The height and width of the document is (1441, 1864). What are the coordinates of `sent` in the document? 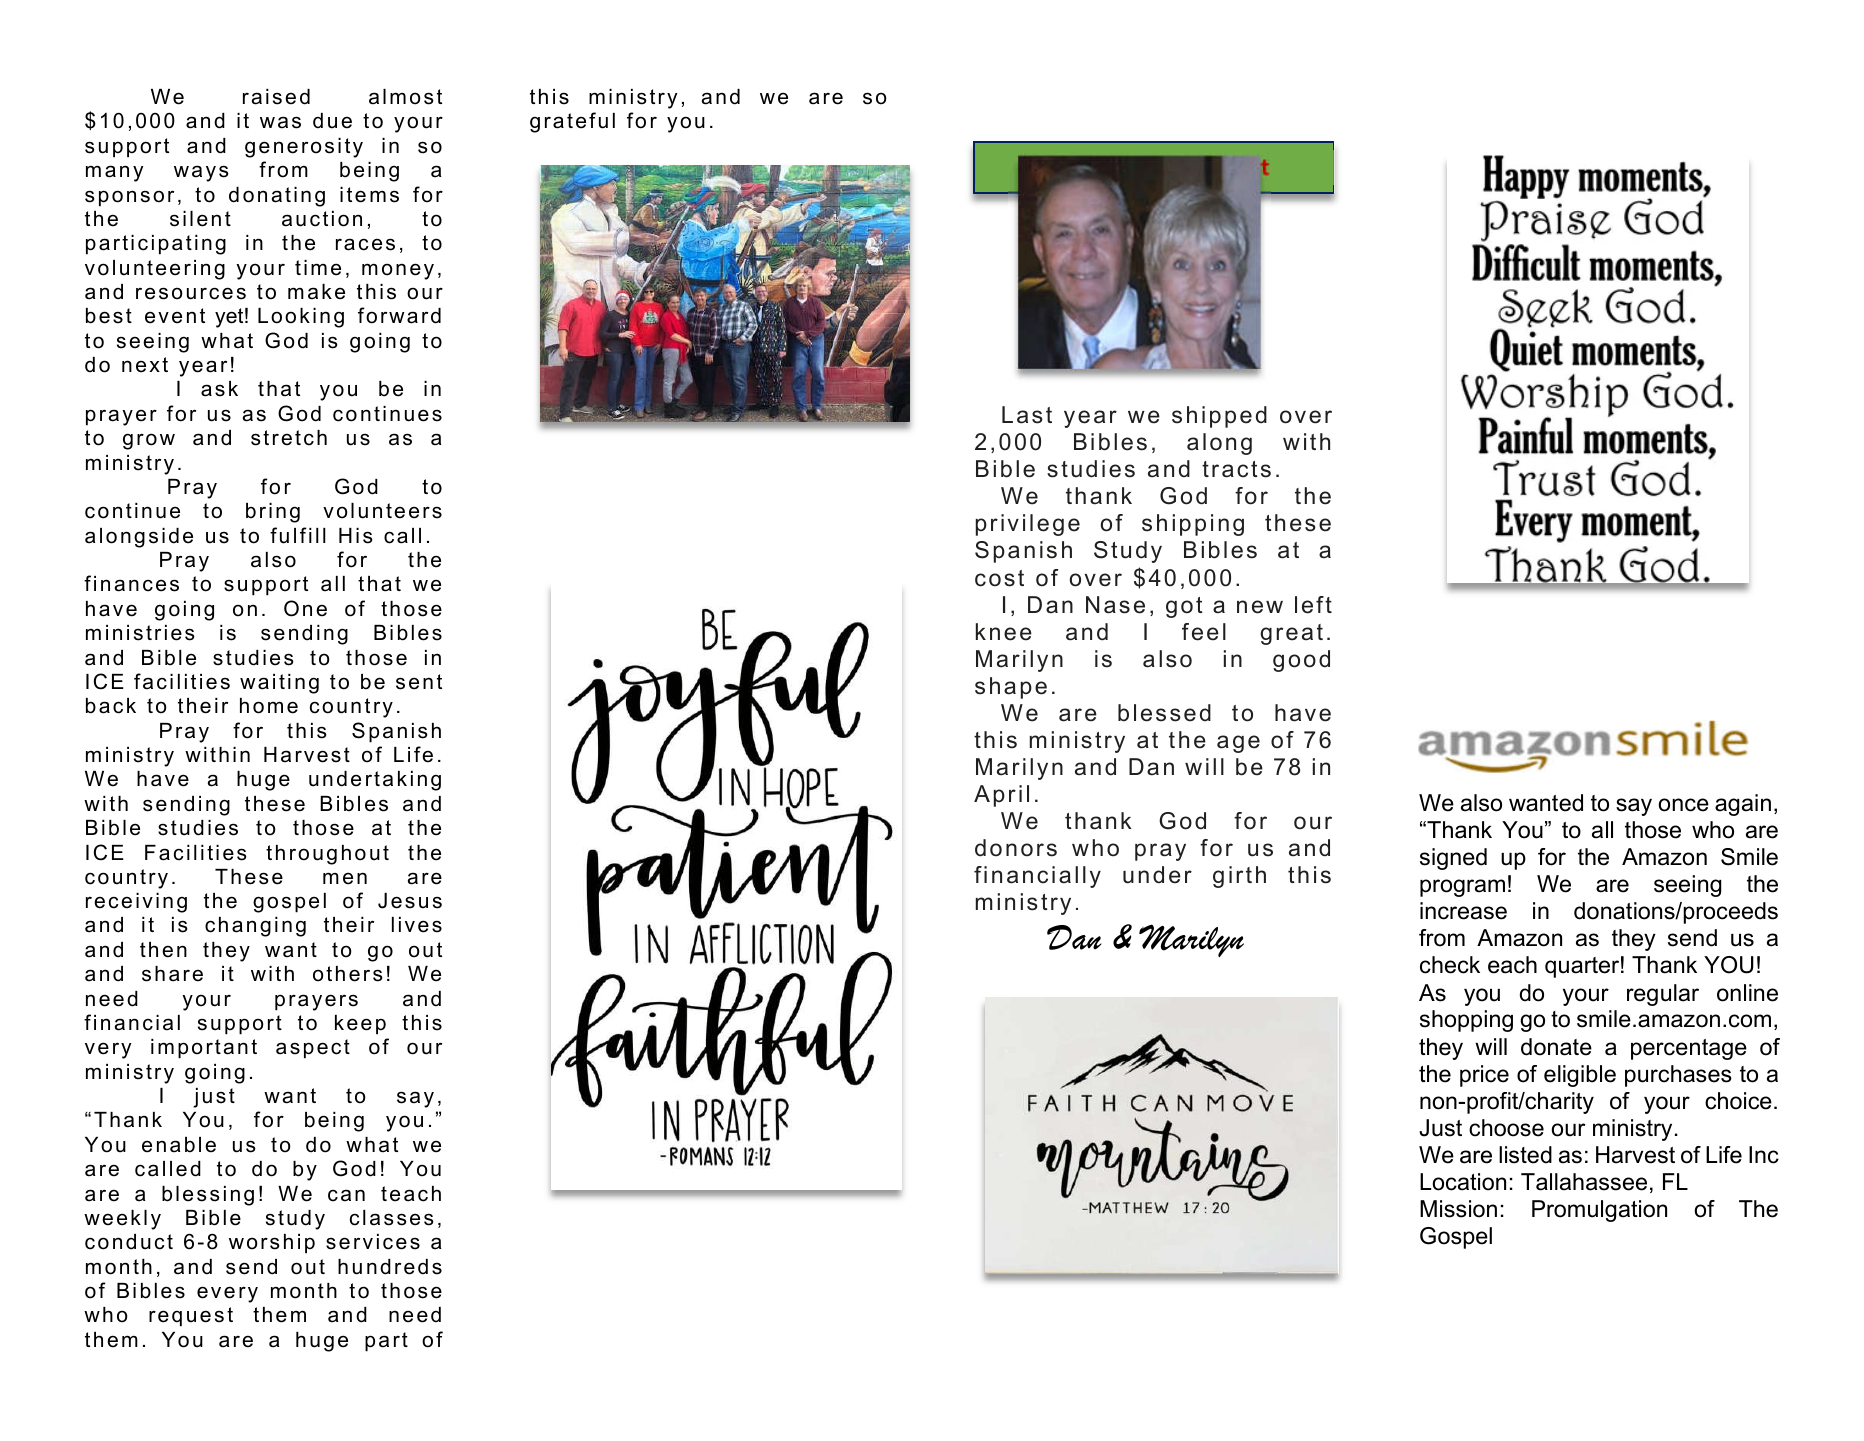 It's located at (419, 682).
